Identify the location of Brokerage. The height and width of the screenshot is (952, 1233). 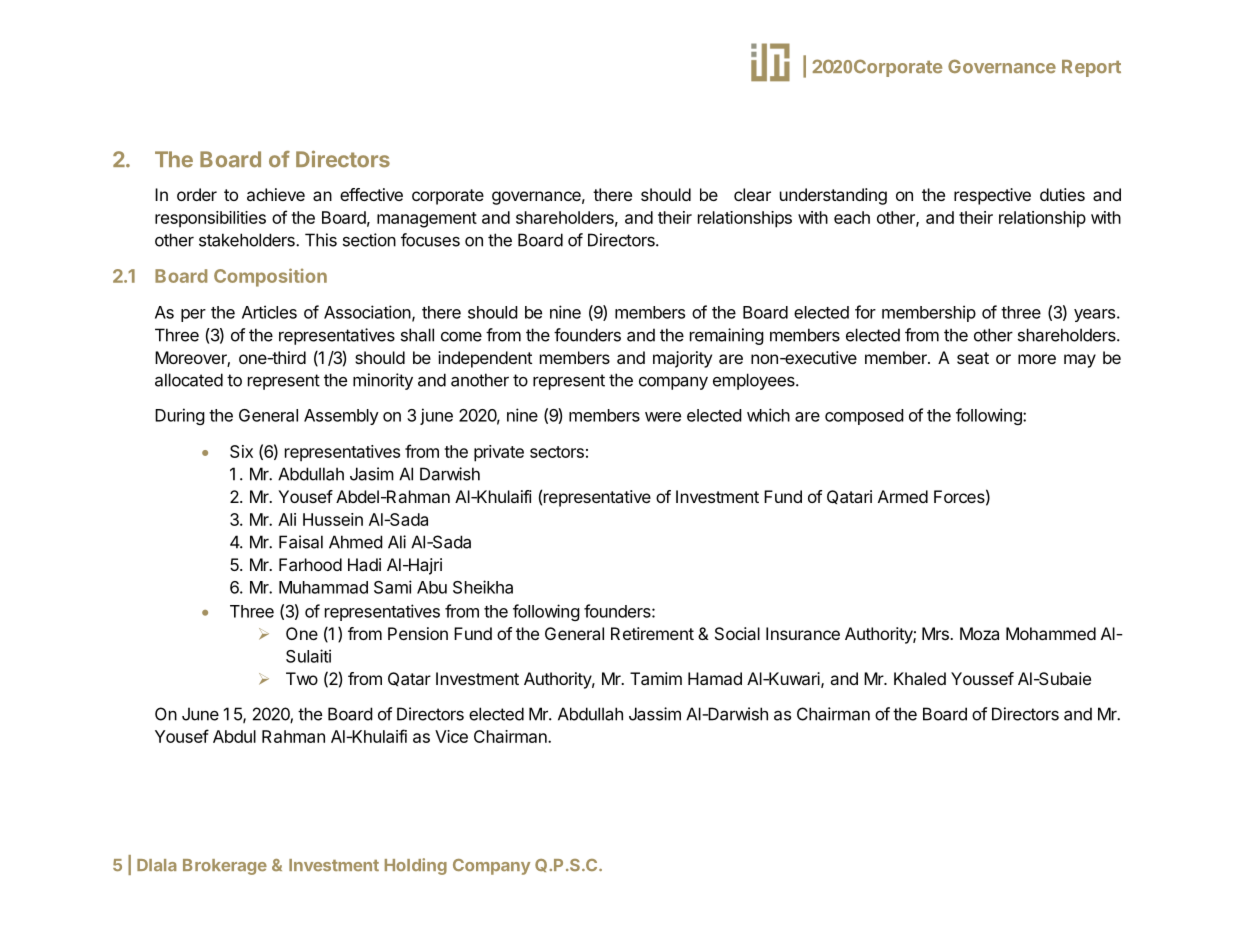
(225, 867).
